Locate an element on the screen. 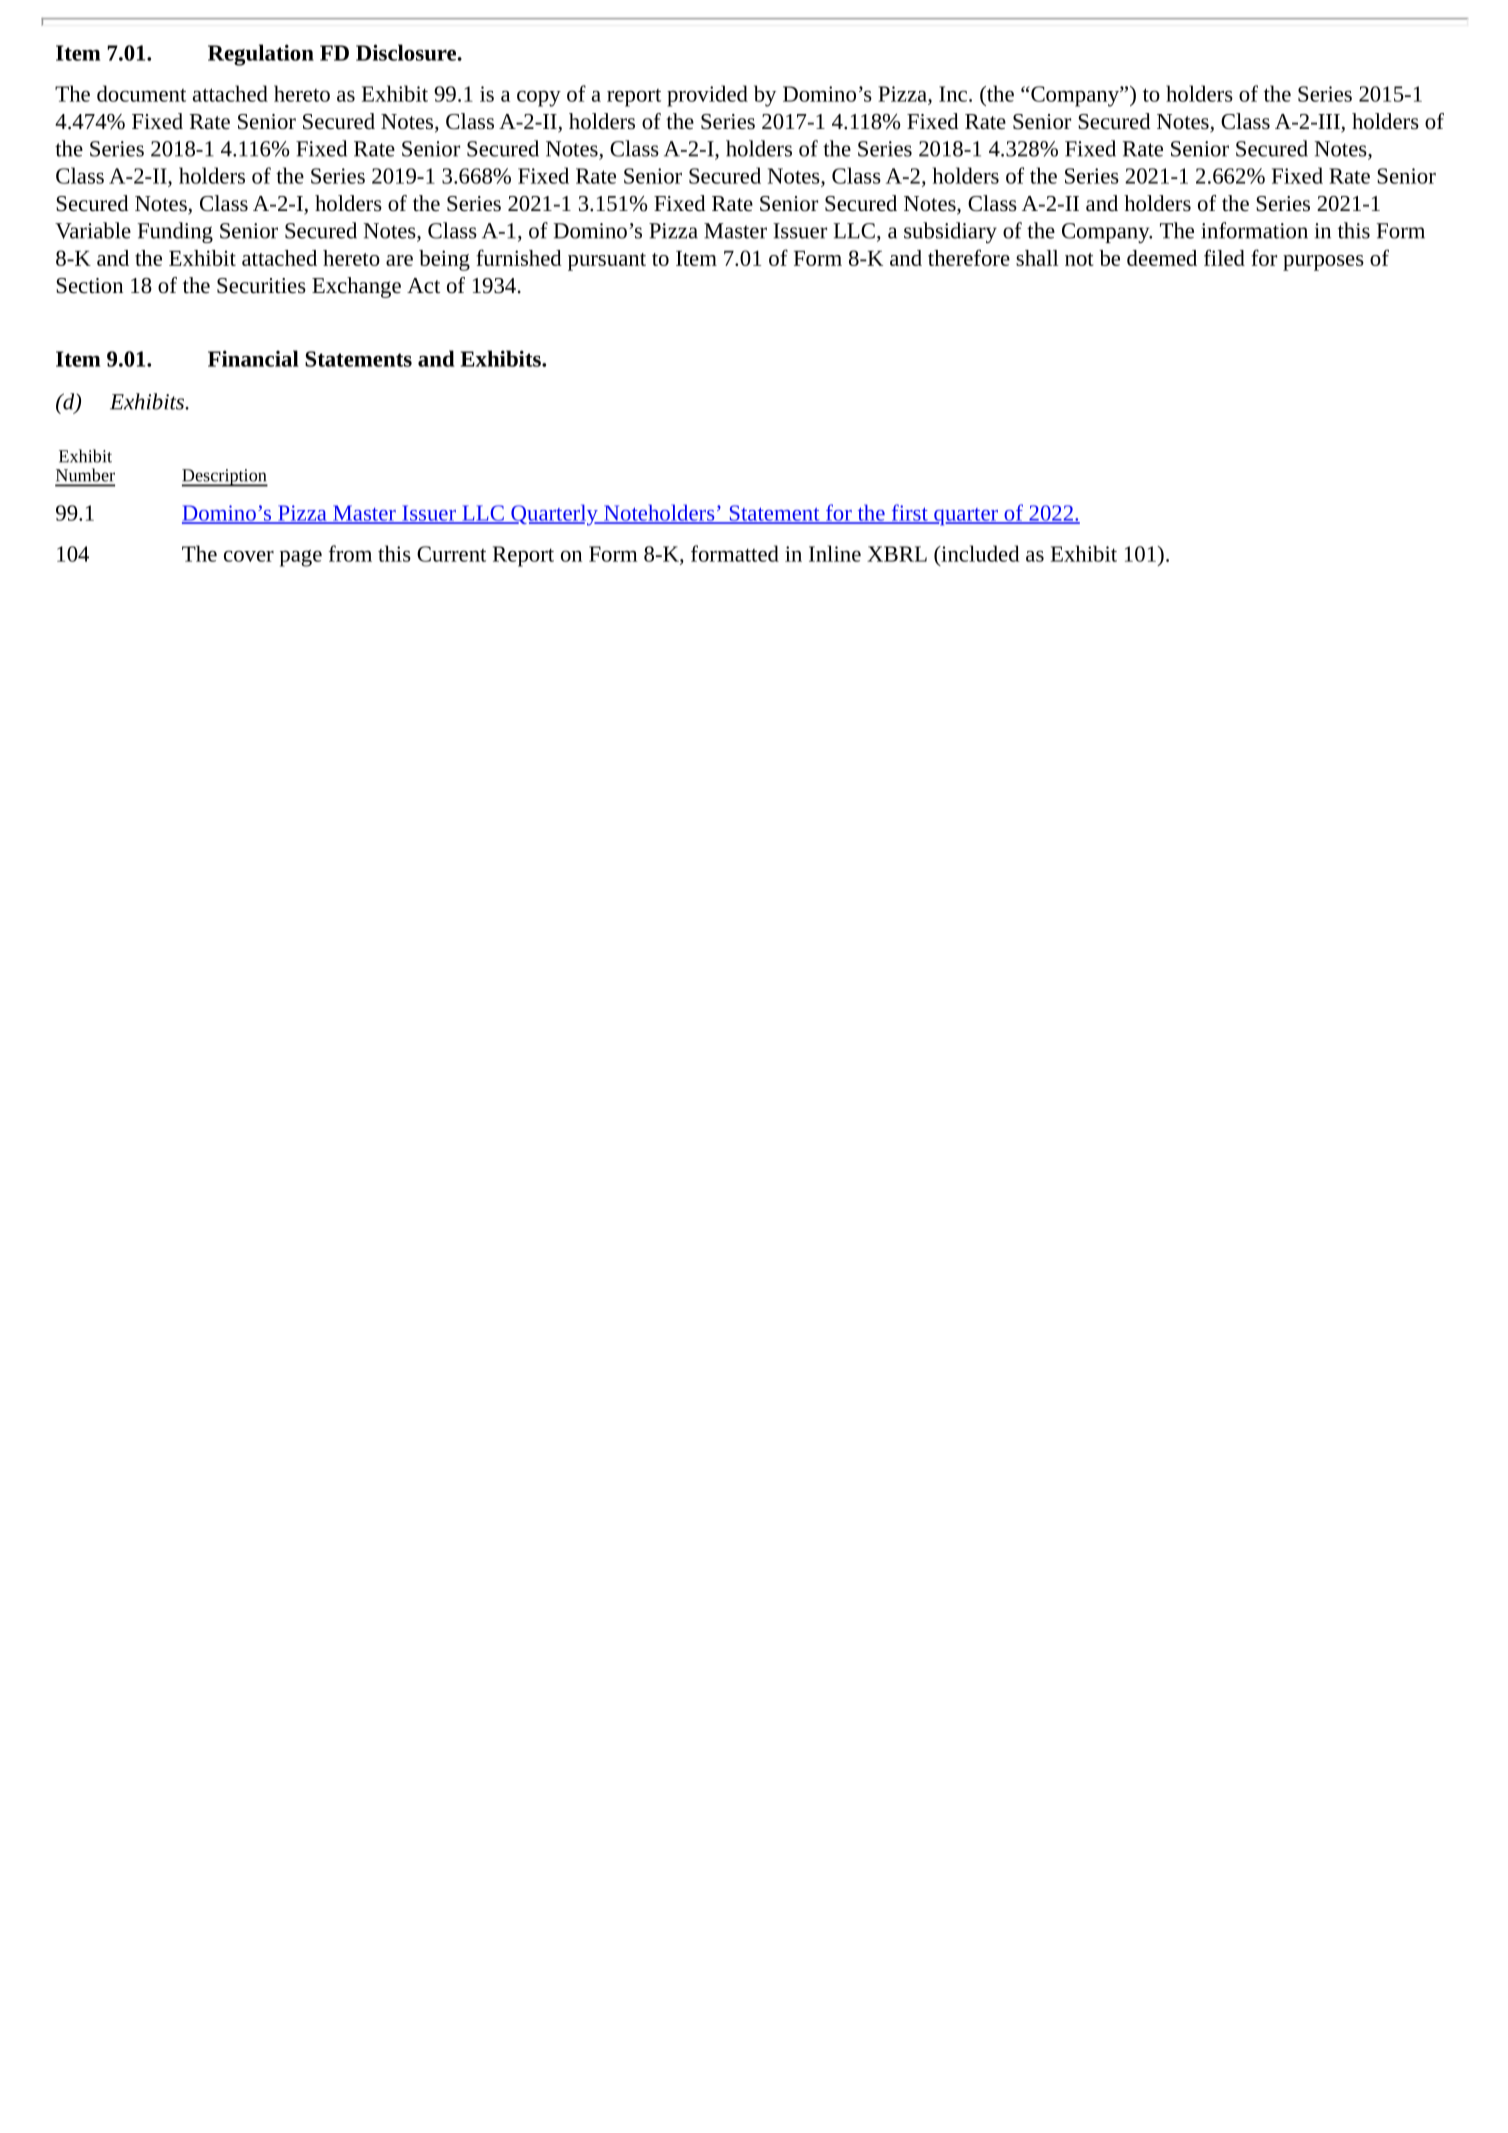  first is located at coordinates (909, 513).
